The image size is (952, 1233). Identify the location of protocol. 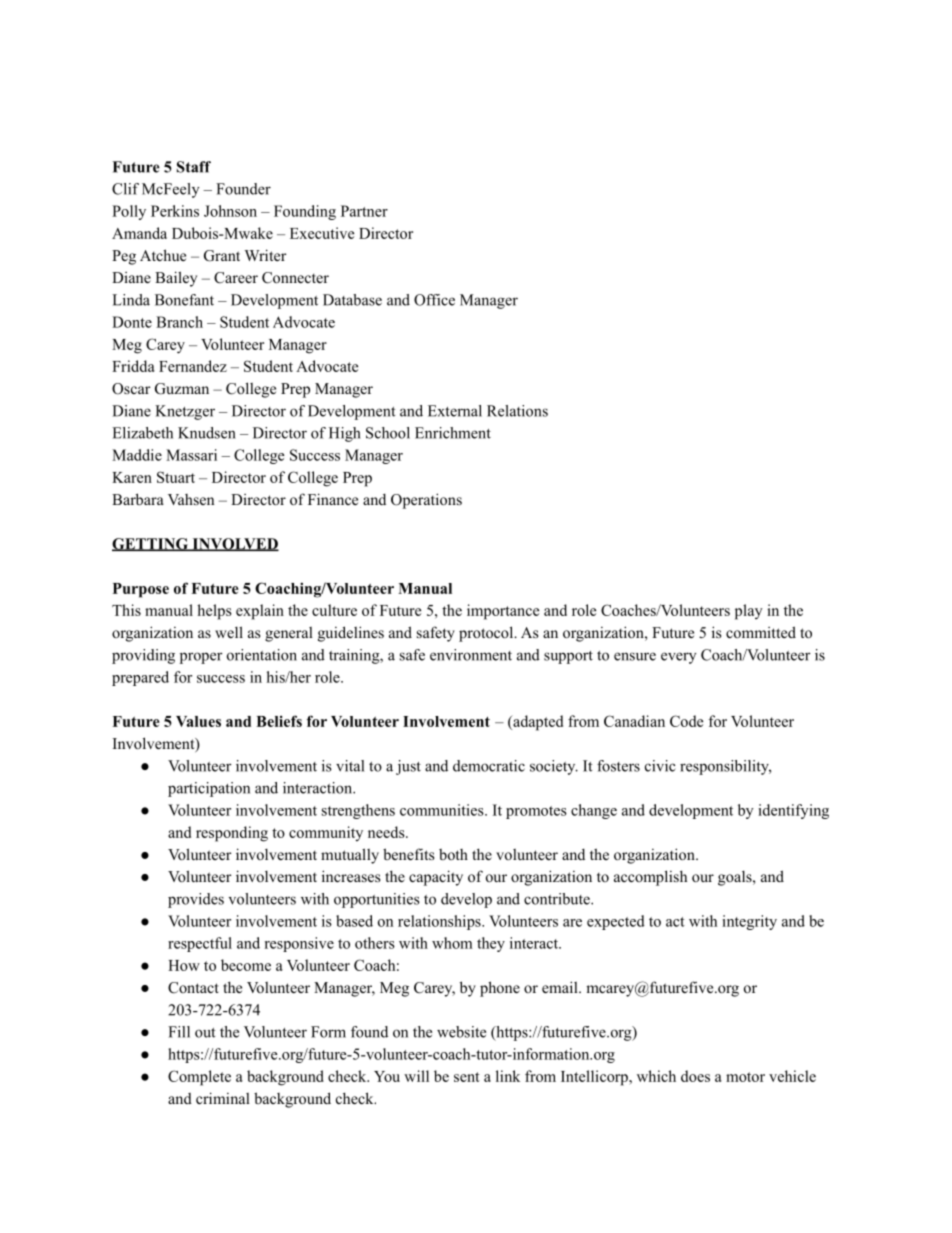
(487, 634).
